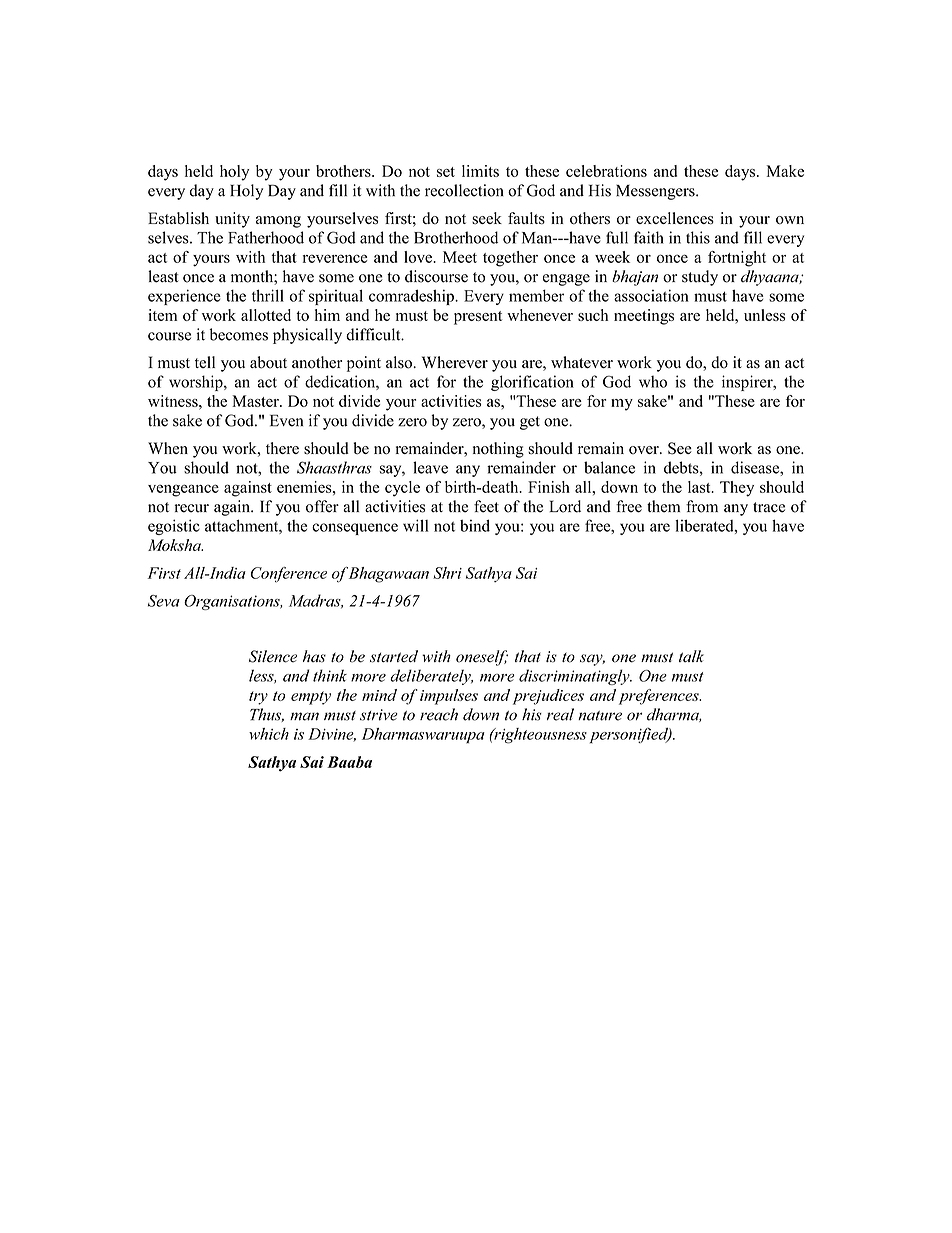 Image resolution: width=952 pixels, height=1233 pixels. I want to click on unity, so click(232, 220).
